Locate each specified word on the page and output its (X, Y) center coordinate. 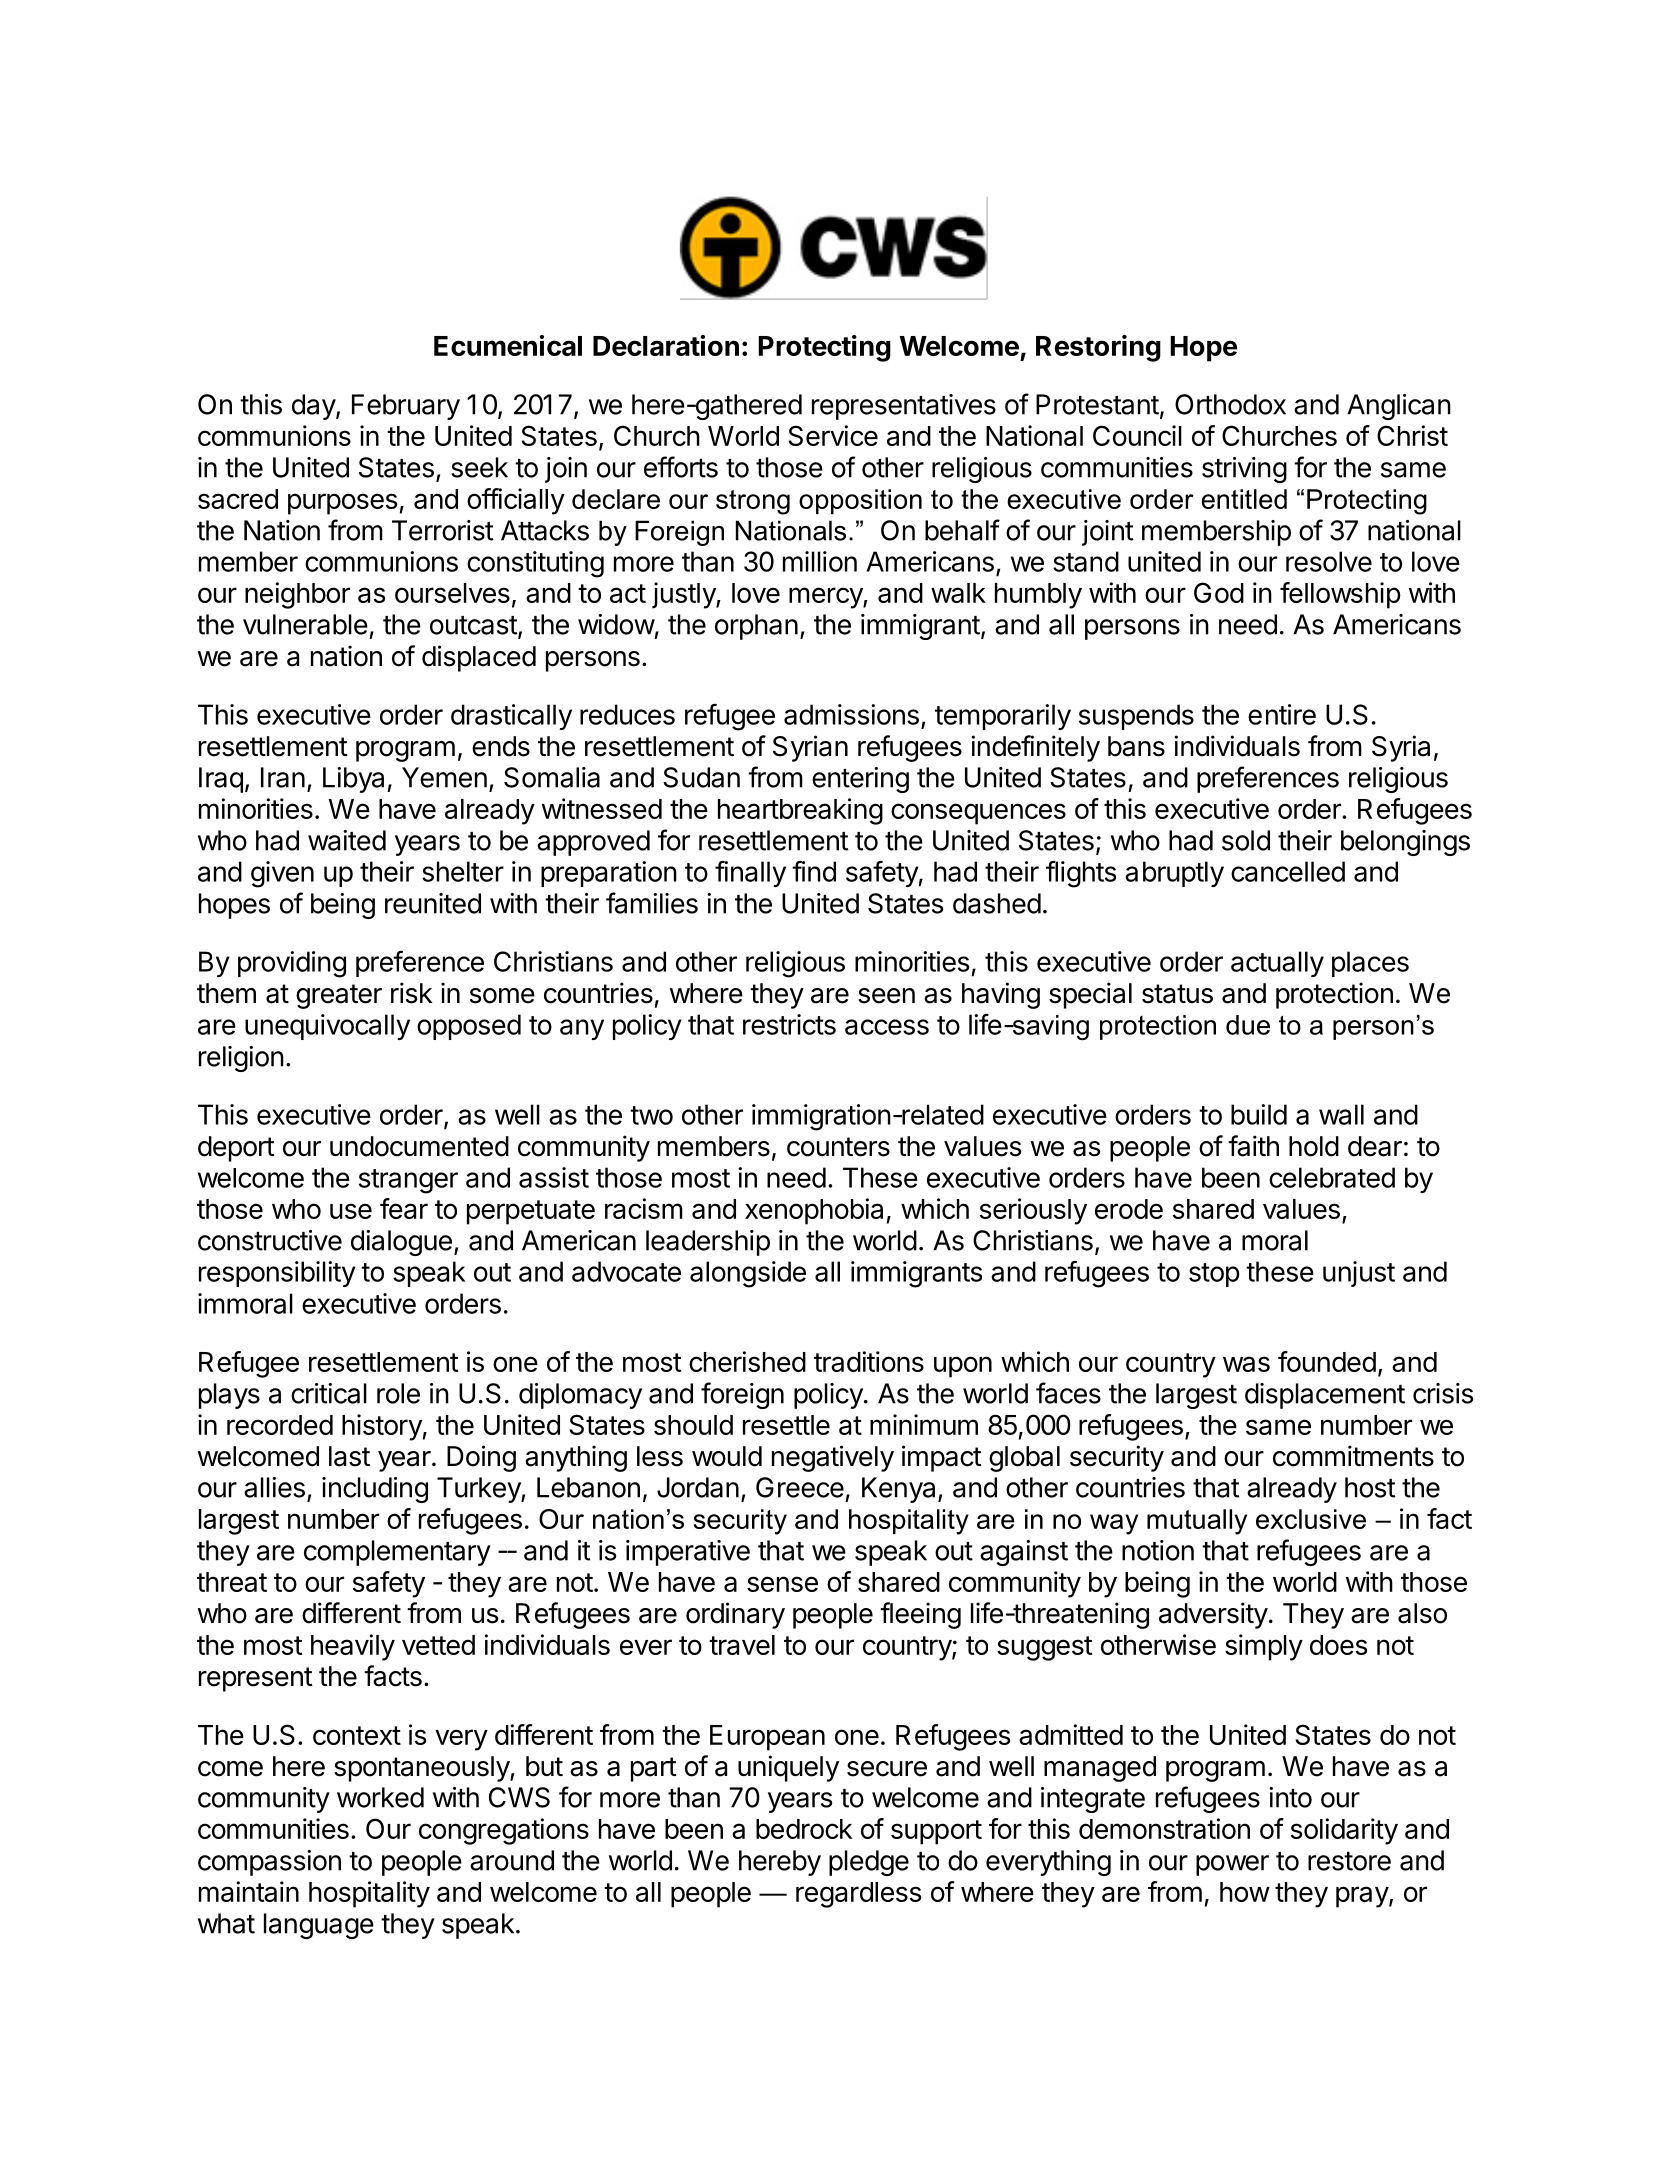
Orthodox (1230, 404)
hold (1314, 1146)
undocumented (419, 1146)
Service (833, 435)
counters (838, 1147)
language (319, 1926)
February (406, 407)
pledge (869, 1863)
